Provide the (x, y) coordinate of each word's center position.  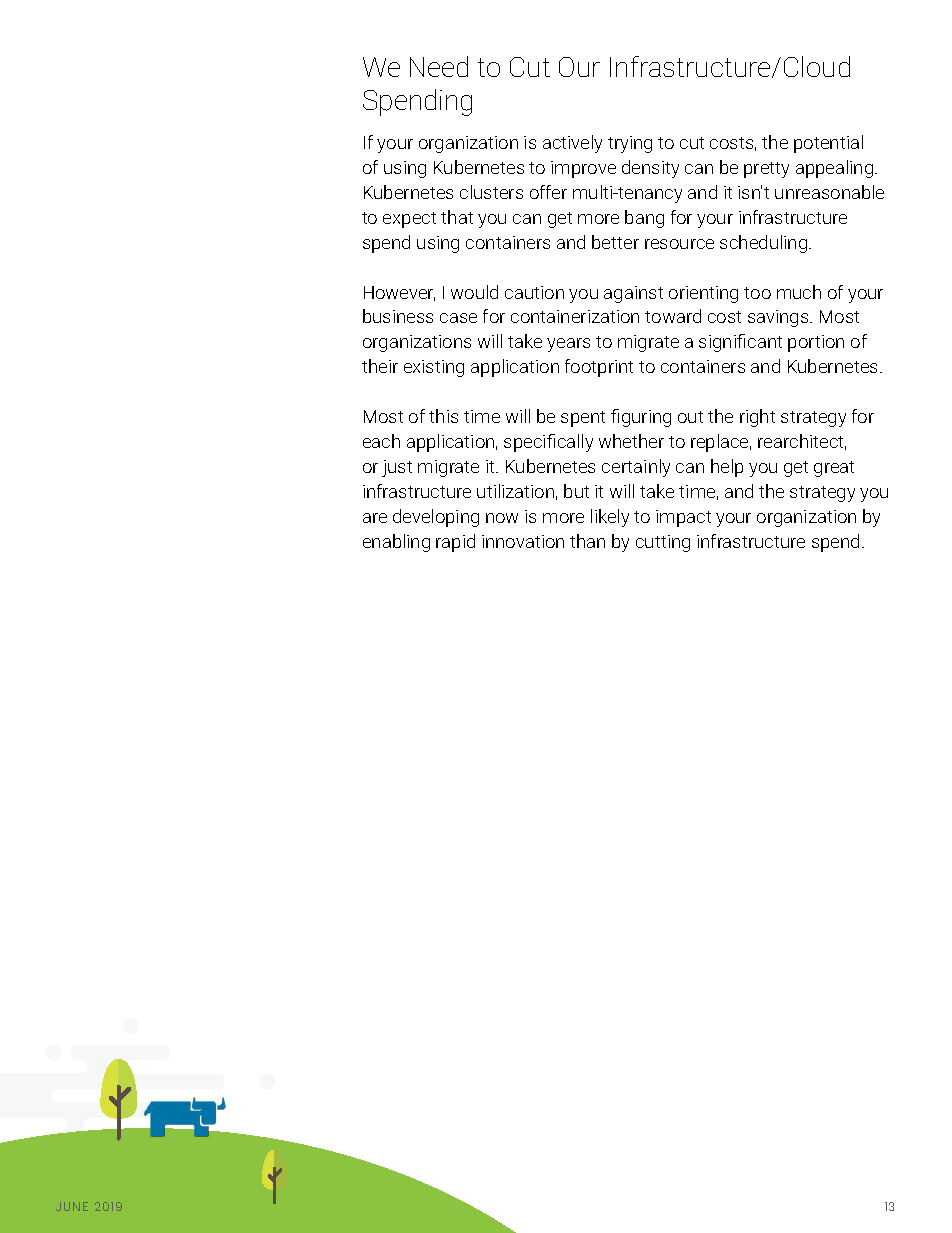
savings (779, 318)
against (633, 294)
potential (828, 144)
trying (630, 144)
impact (683, 518)
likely (610, 518)
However (399, 293)
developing (436, 518)
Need (439, 66)
